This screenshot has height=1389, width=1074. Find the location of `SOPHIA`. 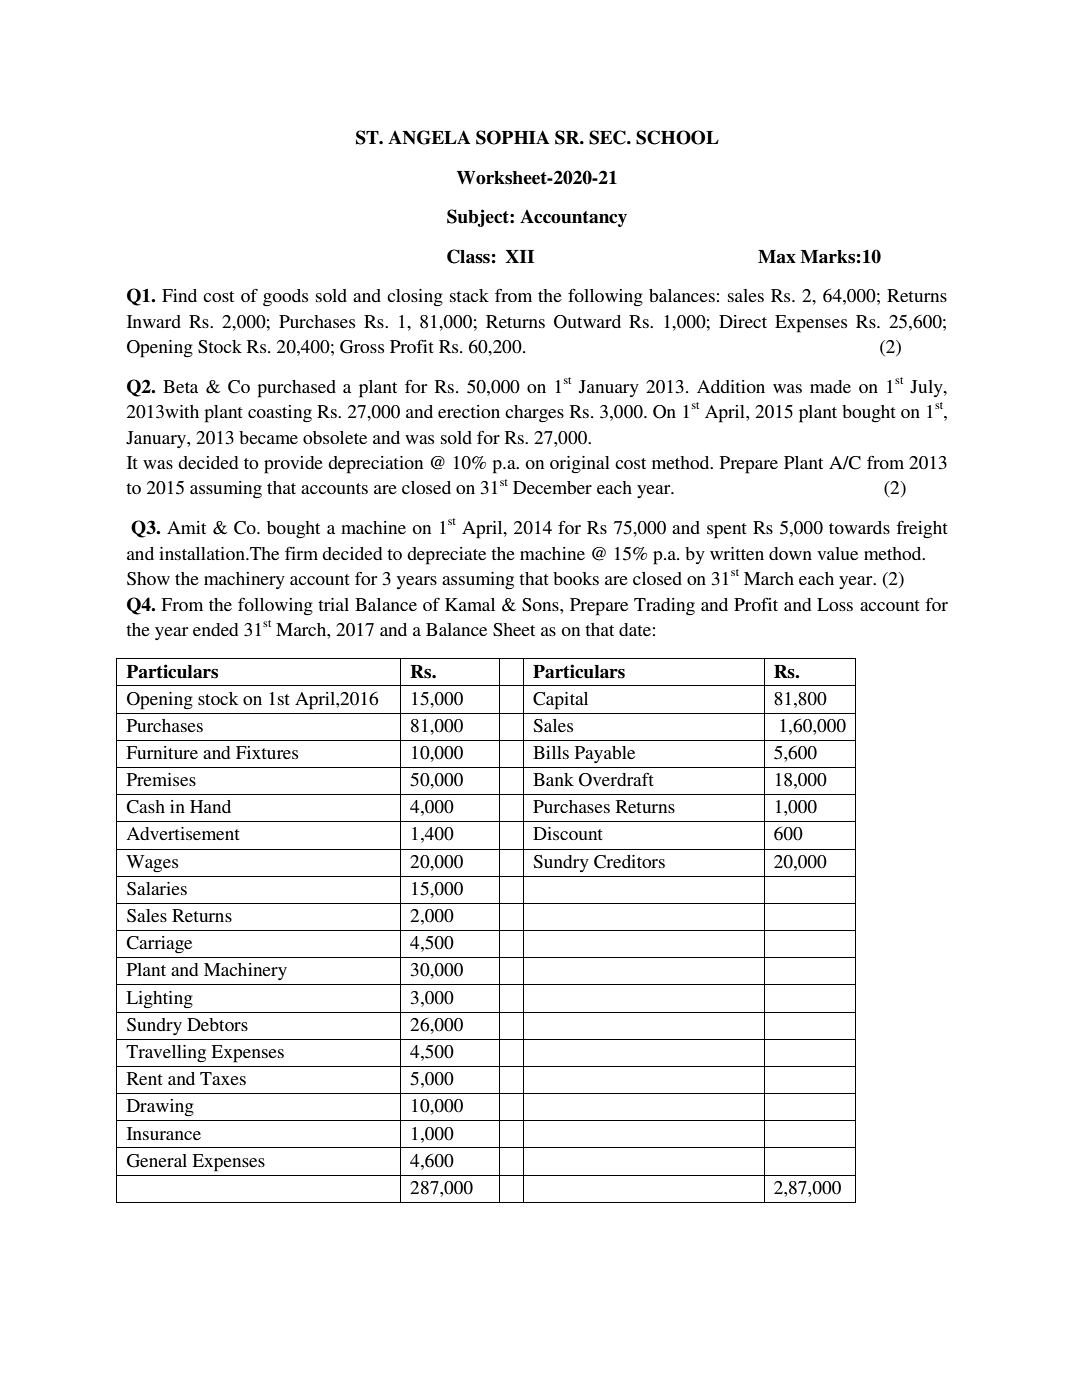

SOPHIA is located at coordinates (513, 137).
